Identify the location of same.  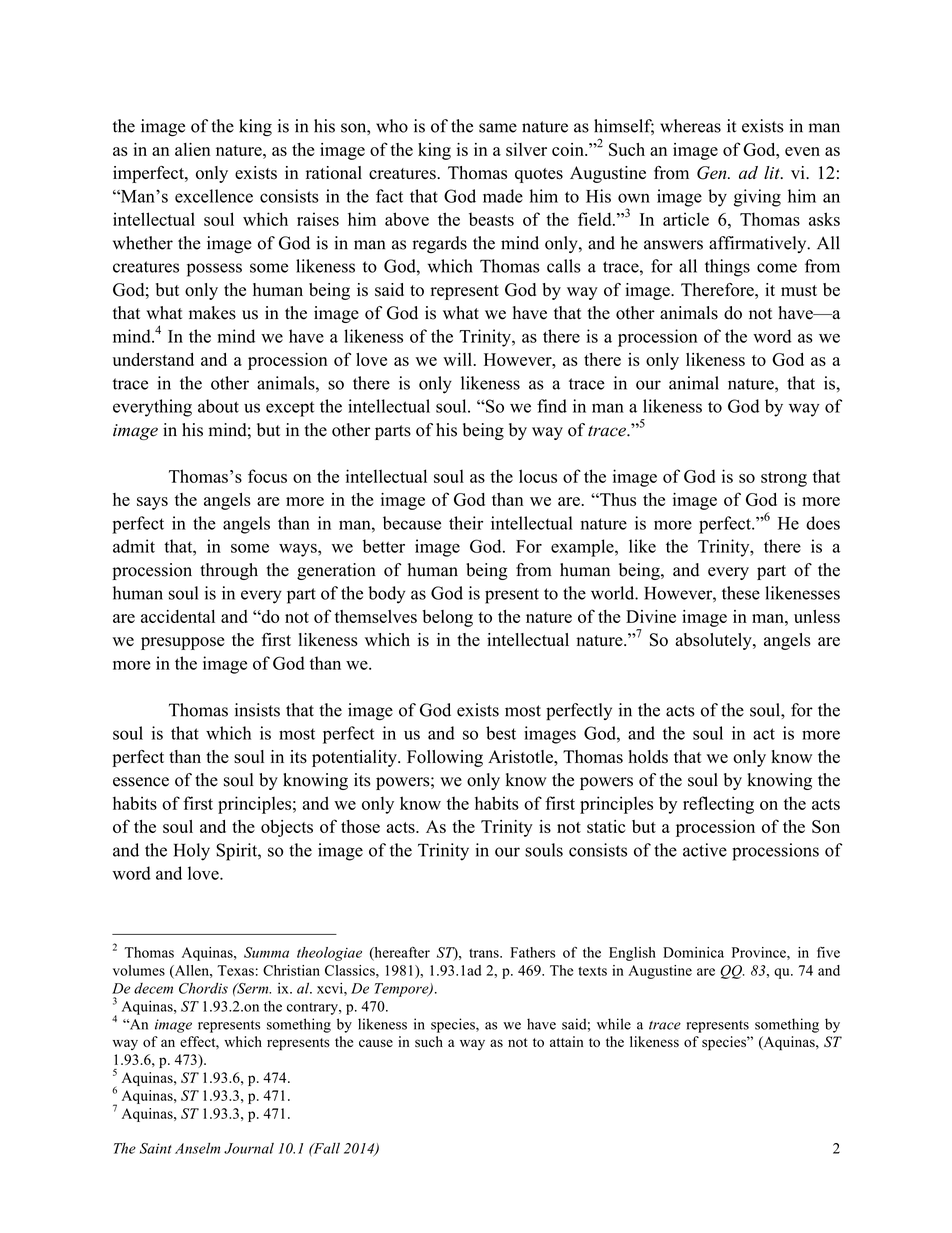
(498, 128).
